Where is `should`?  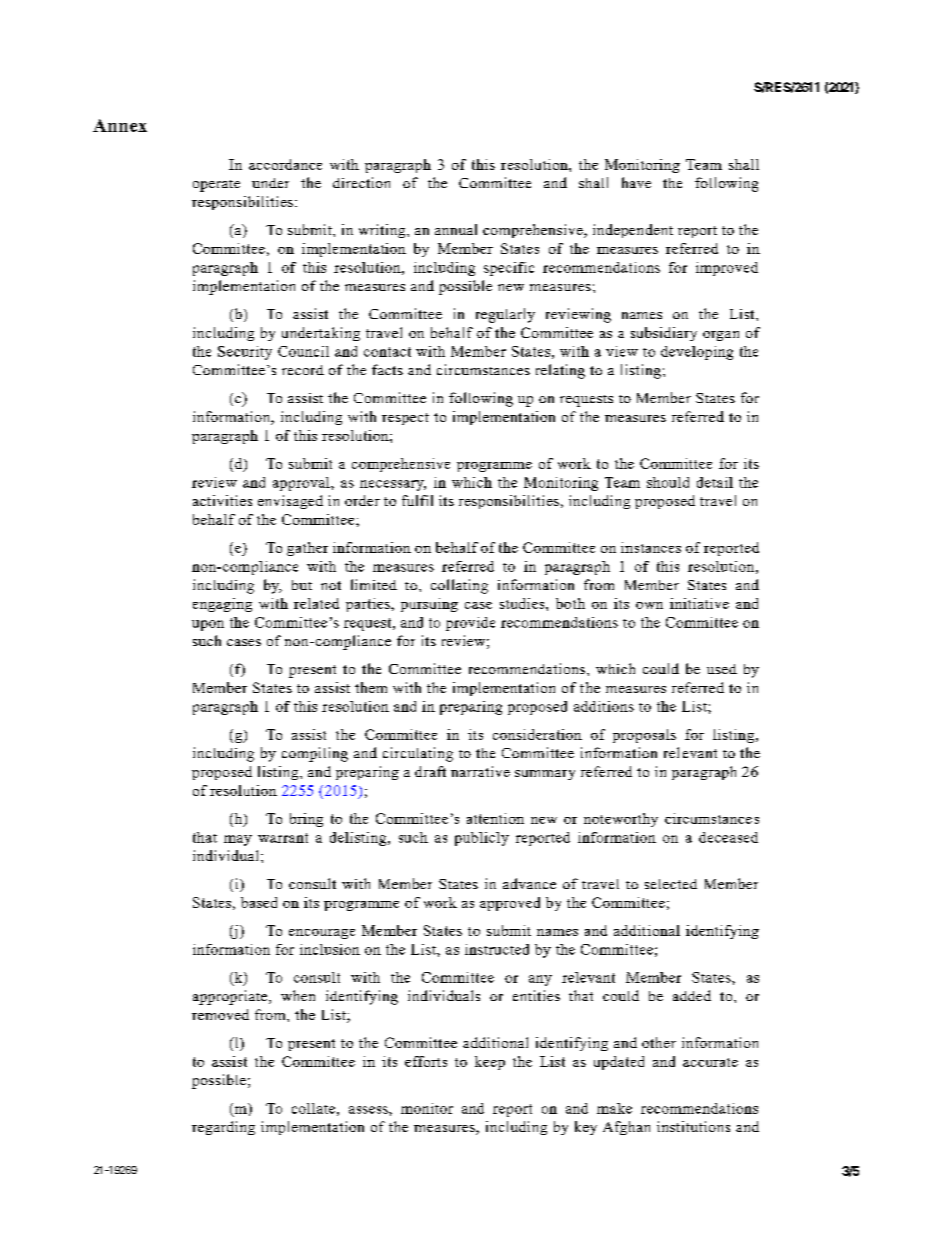 should is located at coordinates (668, 482).
